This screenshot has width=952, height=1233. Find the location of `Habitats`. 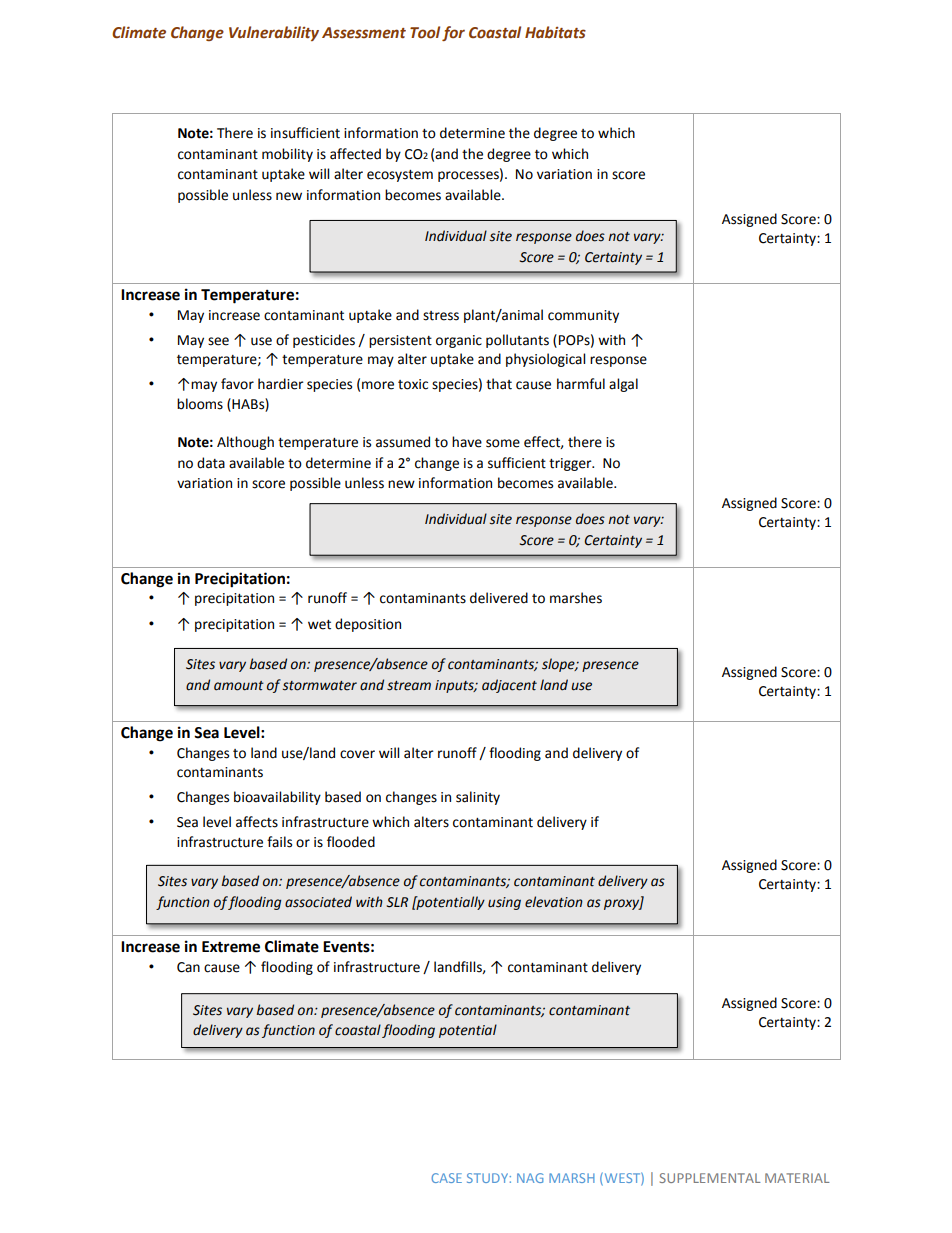

Habitats is located at coordinates (555, 32).
